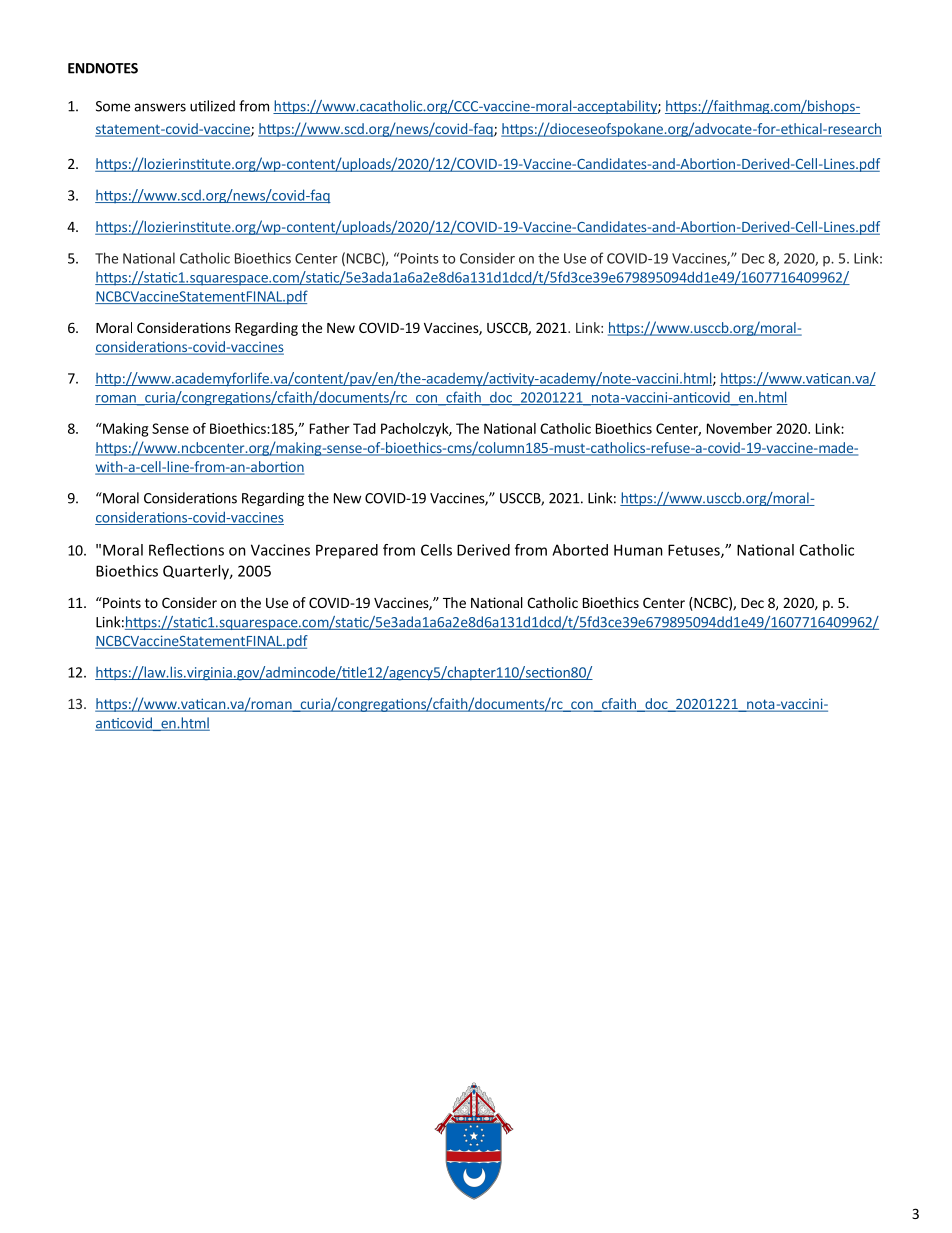 The width and height of the screenshot is (952, 1233). I want to click on Prepared, so click(347, 551).
